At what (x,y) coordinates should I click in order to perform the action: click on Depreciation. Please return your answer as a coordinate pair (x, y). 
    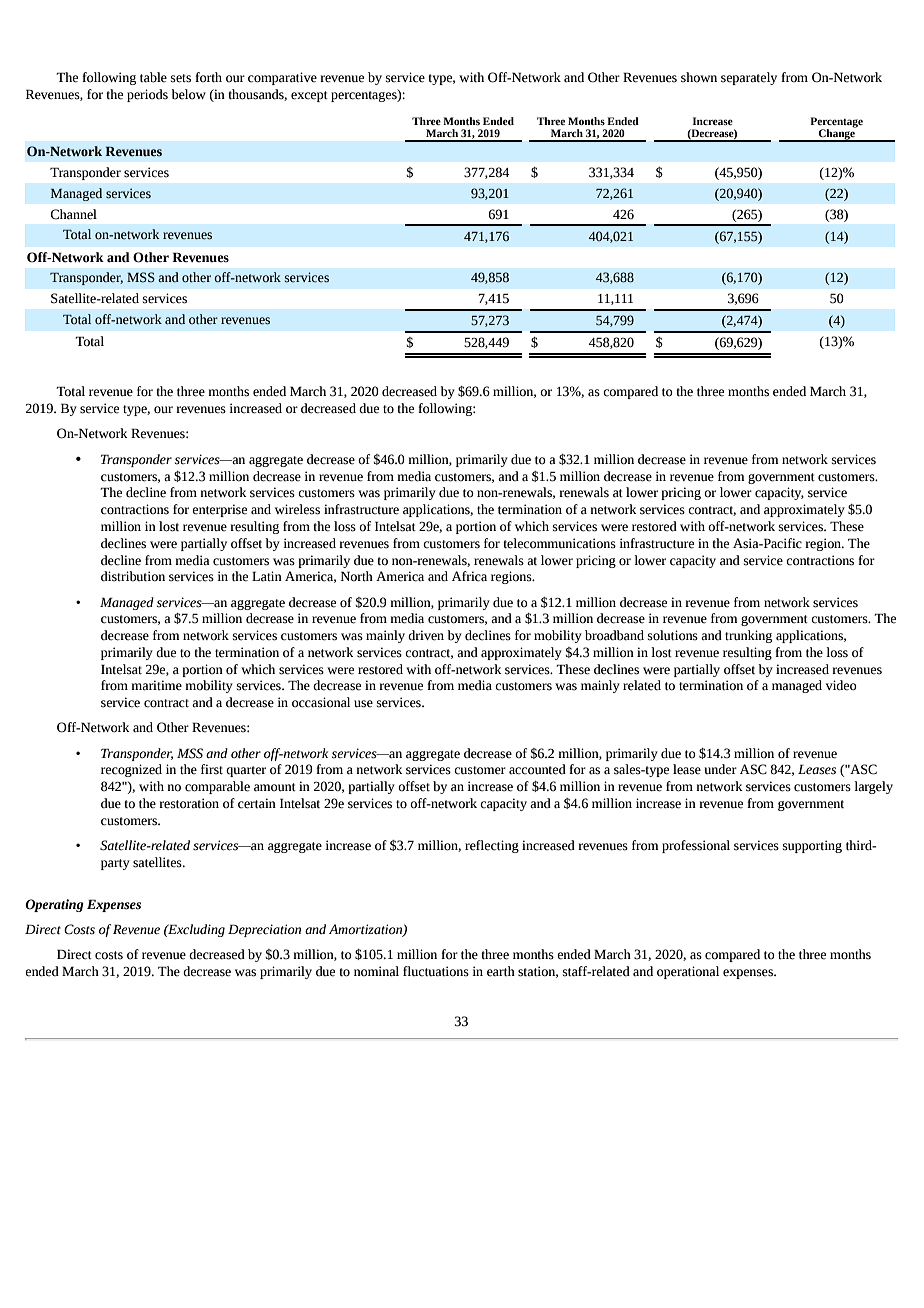
    Looking at the image, I should click on (264, 930).
